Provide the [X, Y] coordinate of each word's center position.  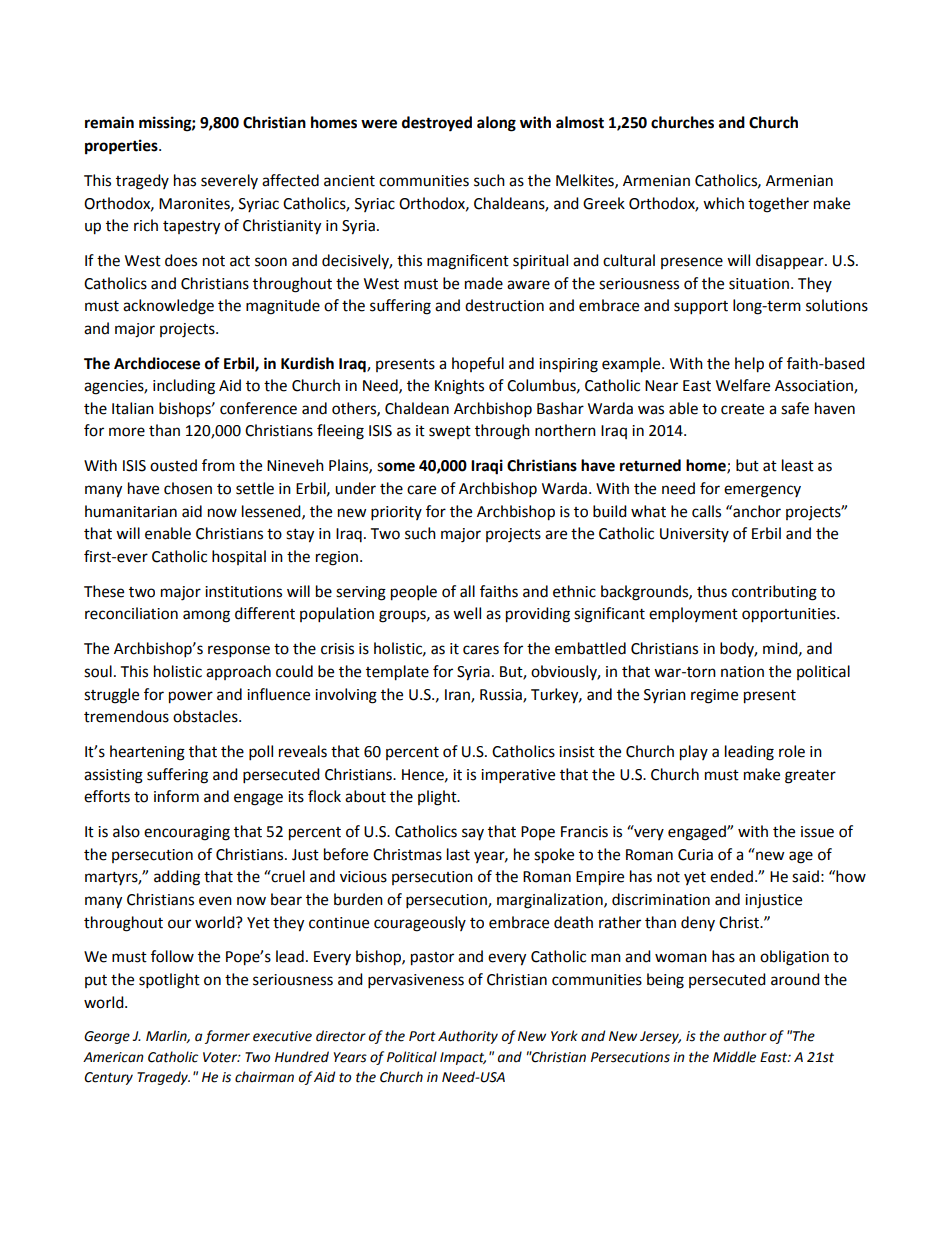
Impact [463, 1058]
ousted [173, 465]
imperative [518, 776]
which [723, 203]
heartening [147, 753]
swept [450, 432]
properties [122, 147]
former [227, 1037]
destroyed [437, 124]
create [742, 409]
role [792, 751]
